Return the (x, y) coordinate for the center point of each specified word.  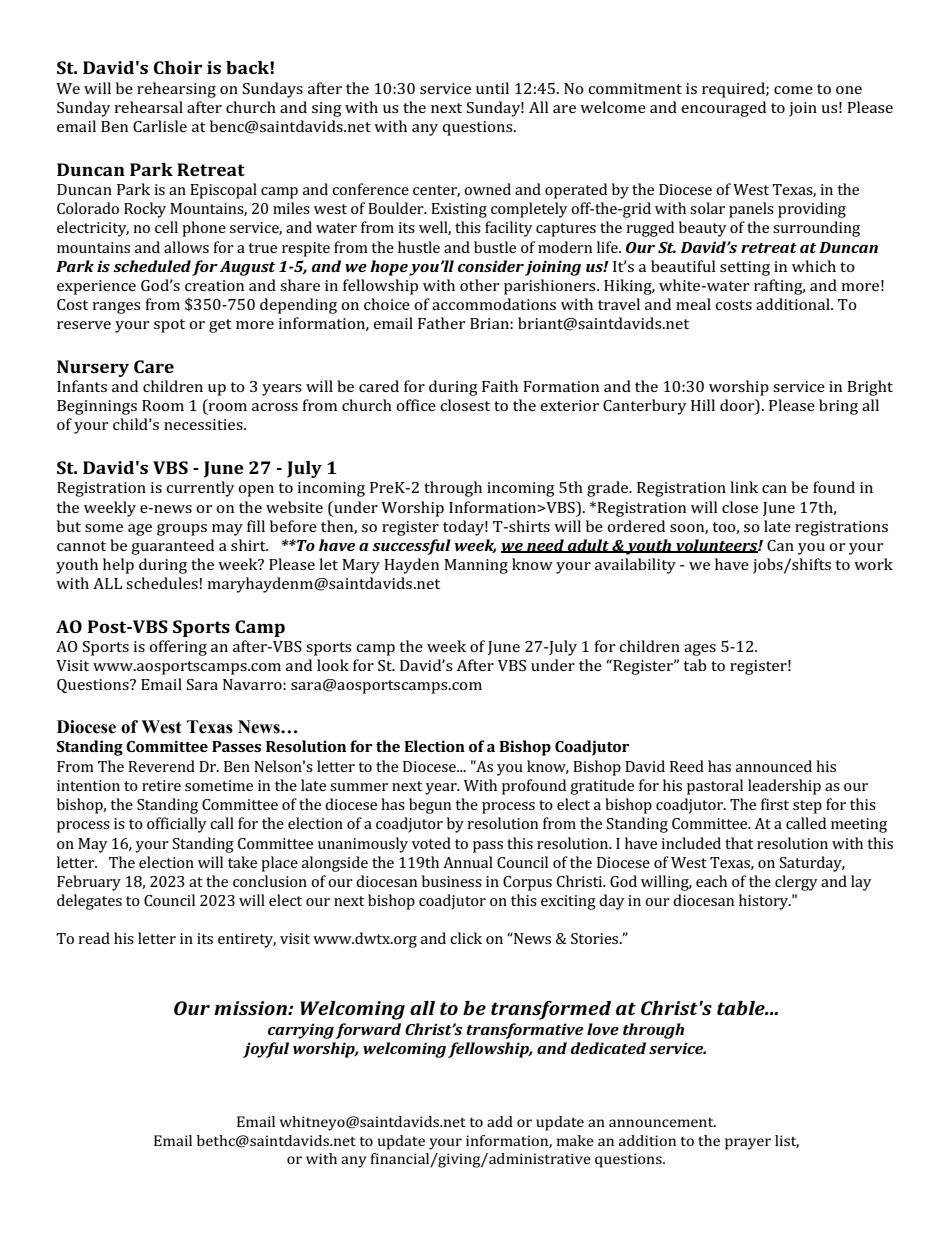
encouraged (723, 109)
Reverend (161, 766)
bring (838, 407)
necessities (204, 424)
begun (430, 806)
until (492, 88)
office (416, 405)
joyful (266, 1050)
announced (774, 766)
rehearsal (149, 107)
